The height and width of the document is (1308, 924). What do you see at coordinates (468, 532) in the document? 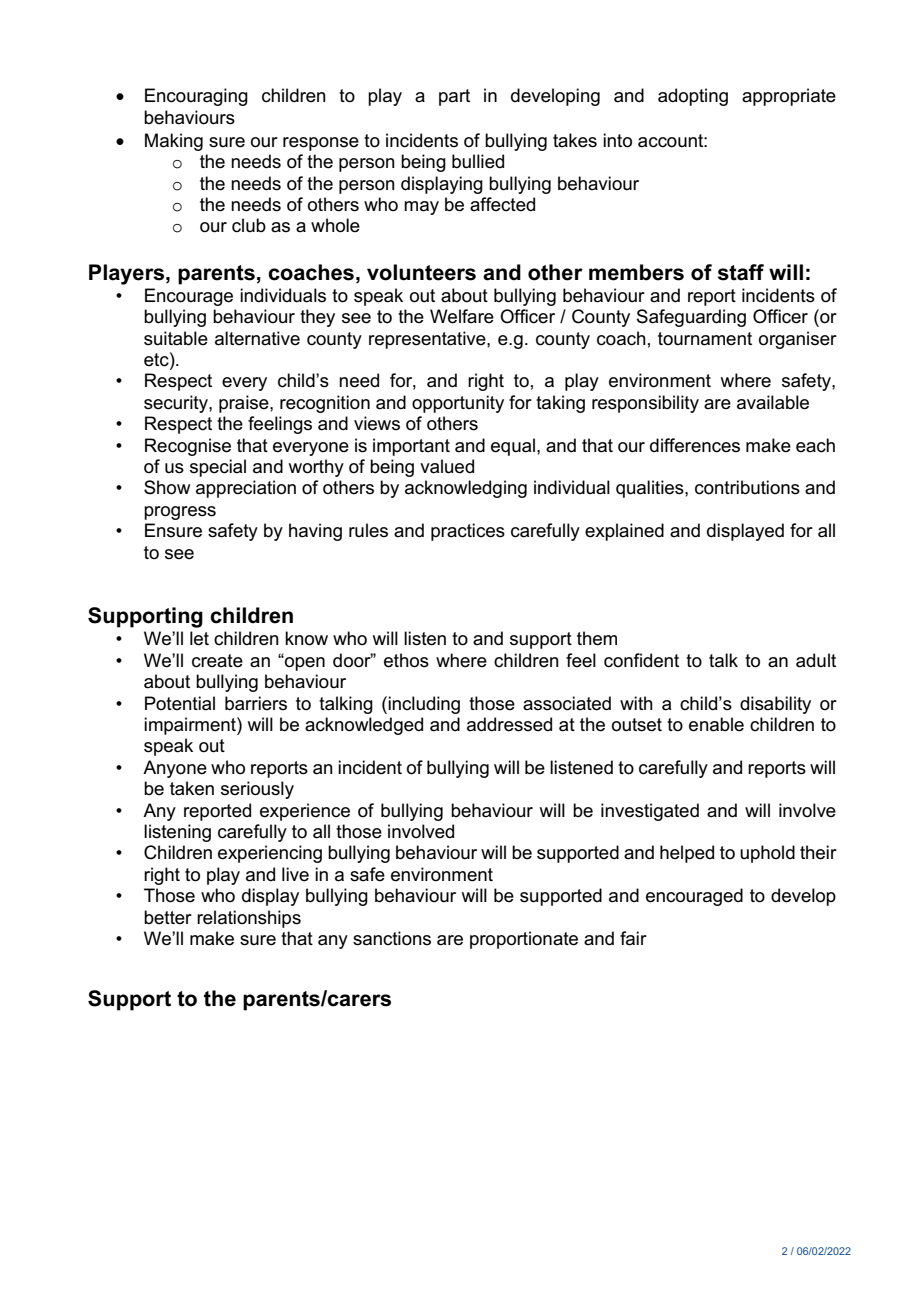
I see `practices` at bounding box center [468, 532].
